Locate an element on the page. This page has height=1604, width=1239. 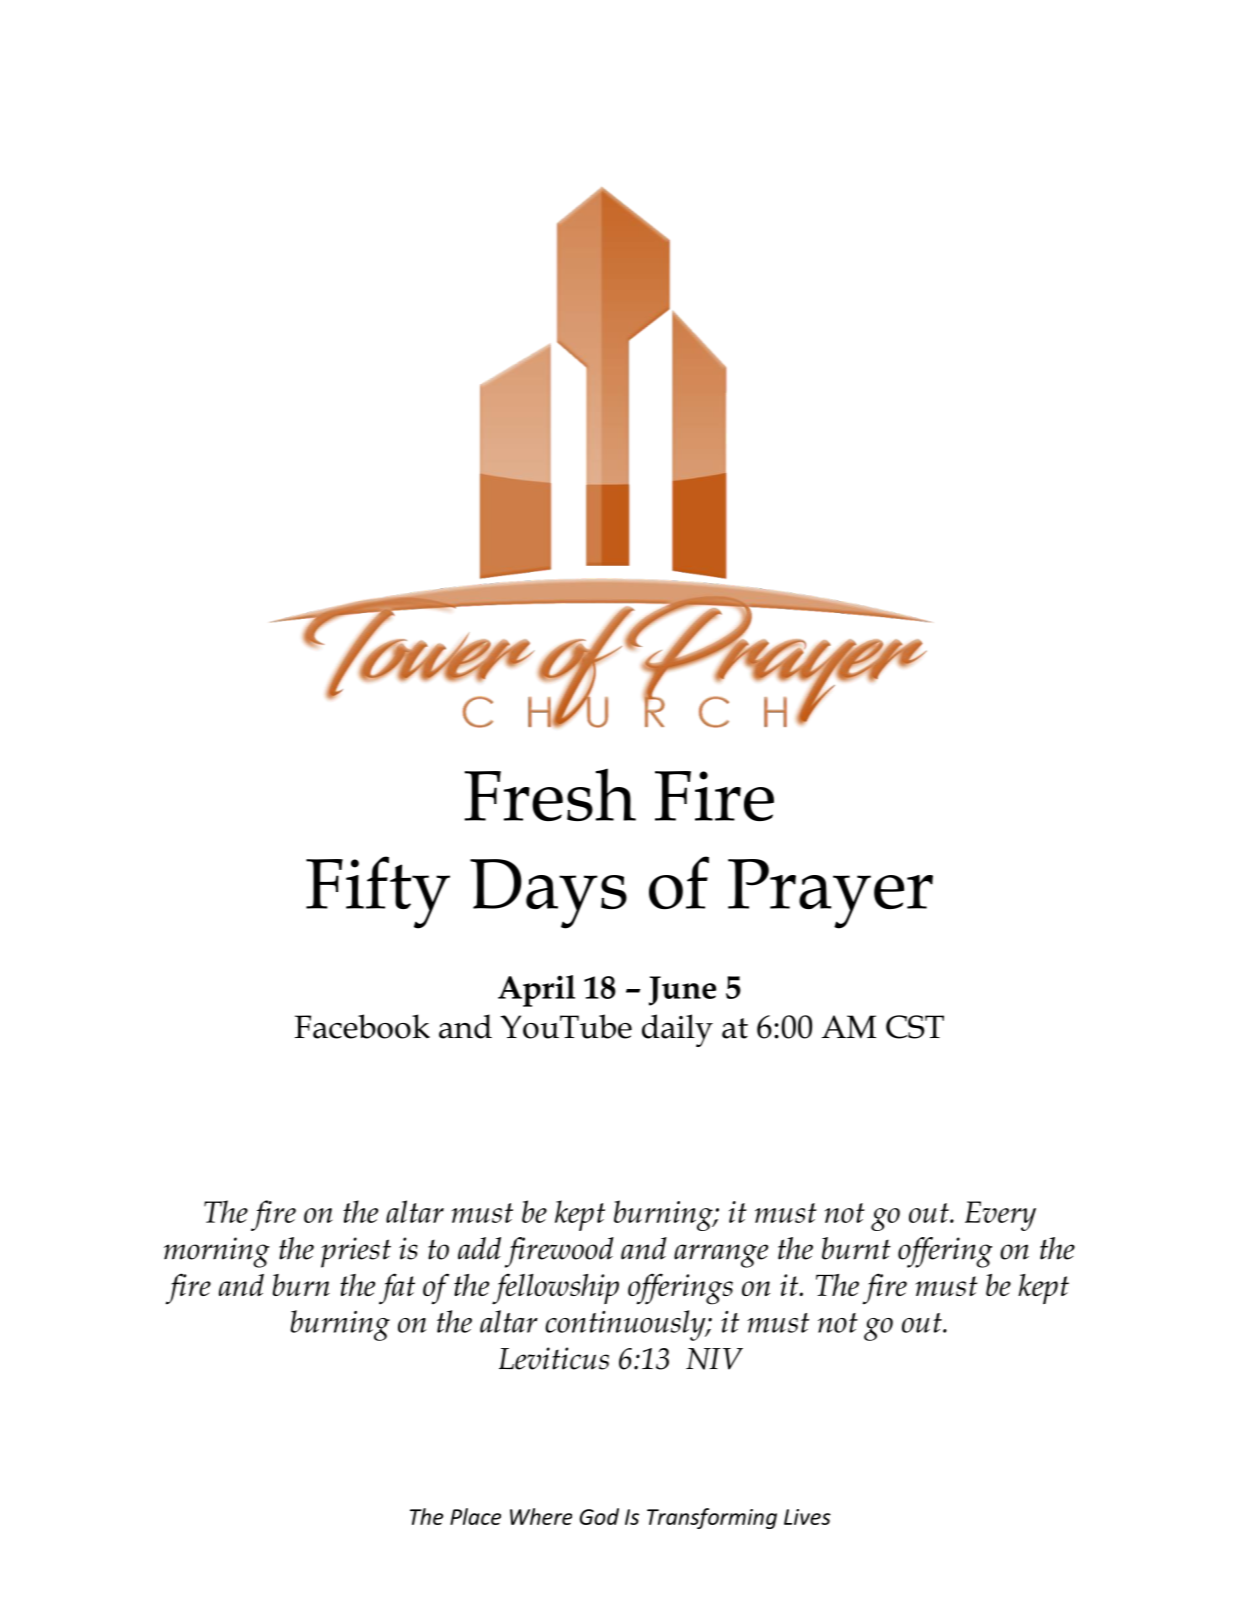
fat is located at coordinates (397, 1288).
